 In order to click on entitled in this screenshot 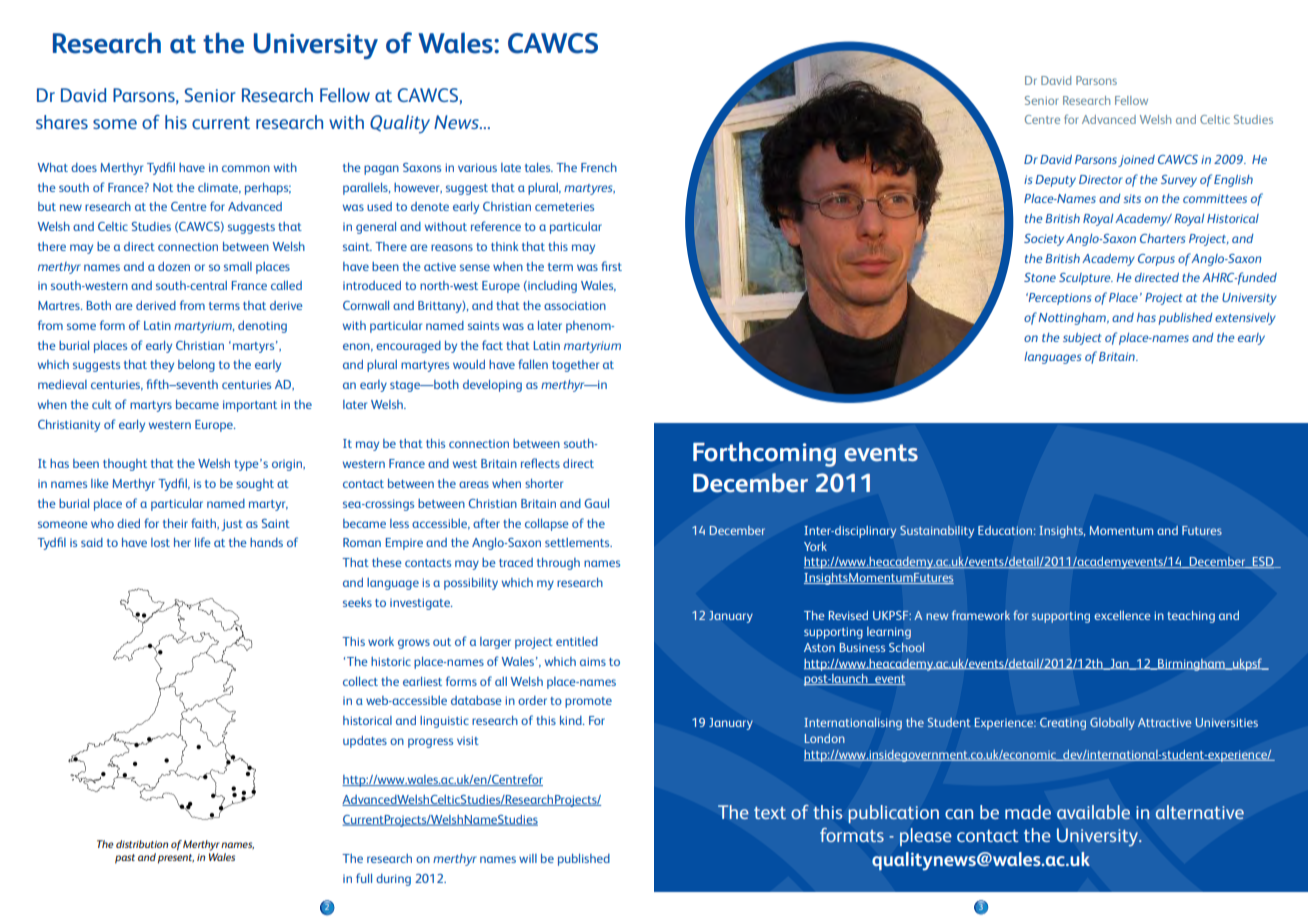, I will do `click(577, 641)`.
